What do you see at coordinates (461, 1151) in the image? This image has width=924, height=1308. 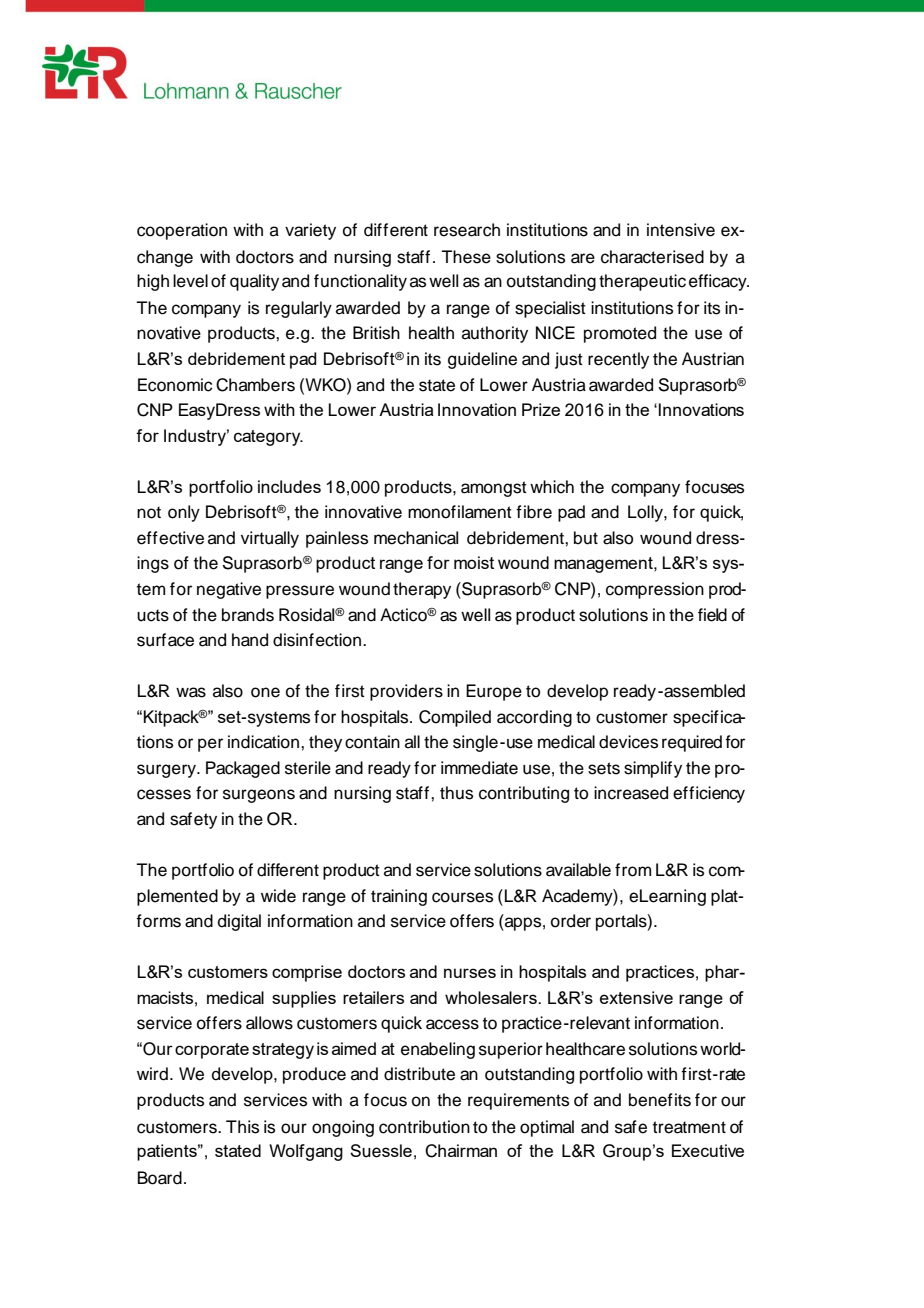 I see `Chairman` at bounding box center [461, 1151].
